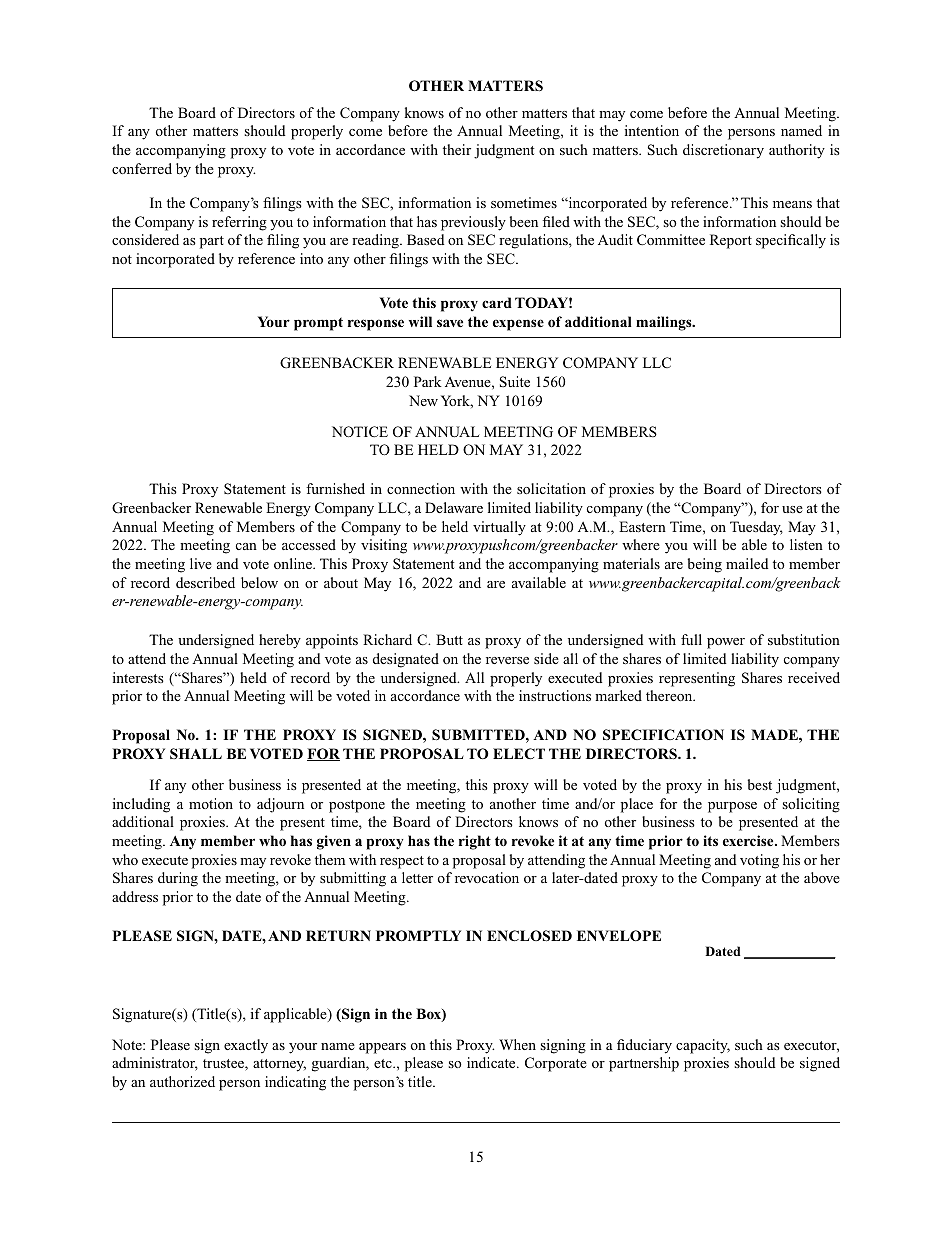 This screenshot has width=952, height=1241. What do you see at coordinates (142, 168) in the screenshot?
I see `conferred` at bounding box center [142, 168].
